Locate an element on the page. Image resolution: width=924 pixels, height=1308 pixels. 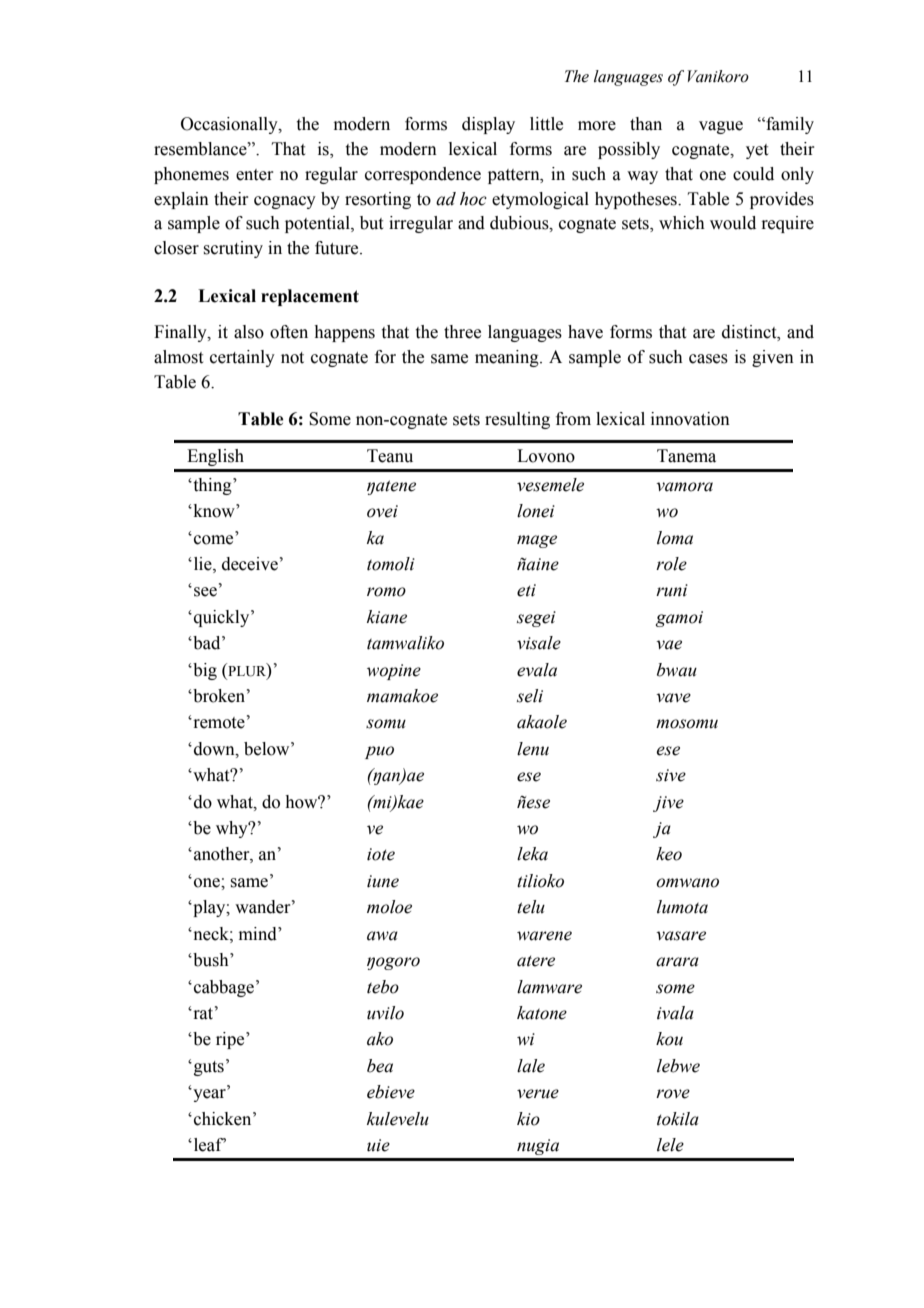
cases is located at coordinates (708, 359).
